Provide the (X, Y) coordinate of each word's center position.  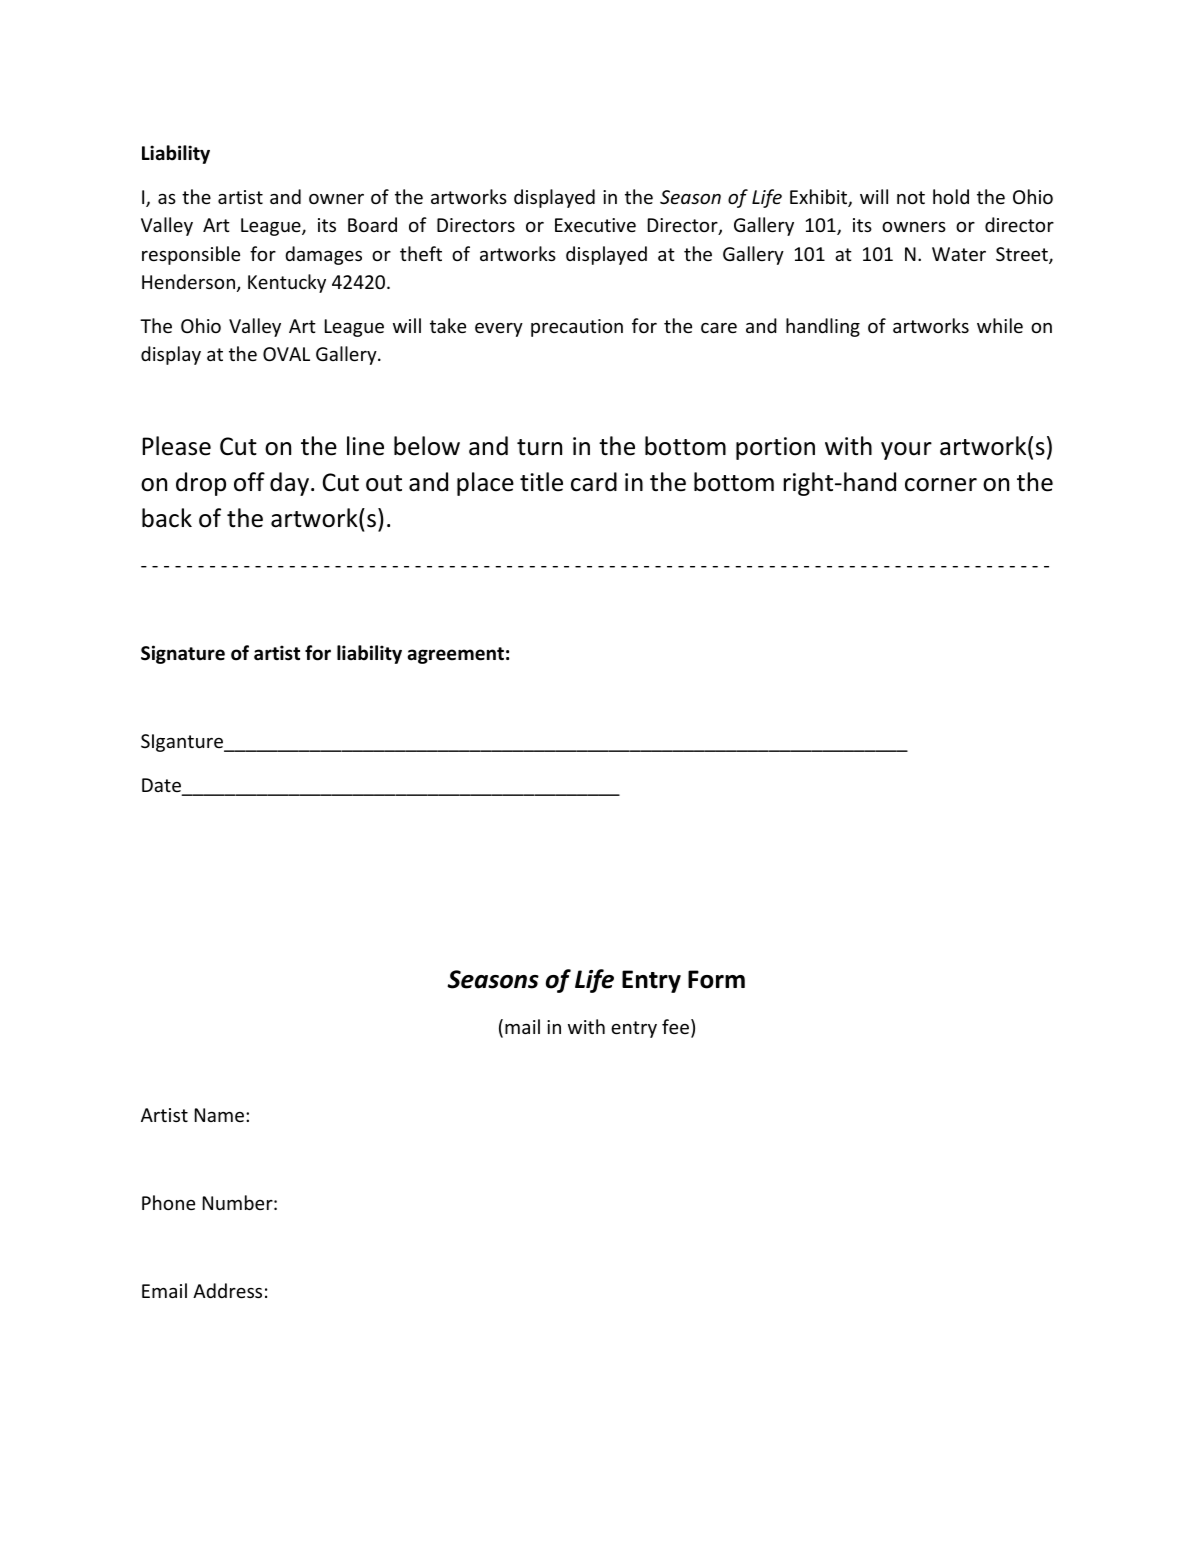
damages (323, 255)
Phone (168, 1202)
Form (716, 979)
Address (227, 1290)
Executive (595, 225)
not (911, 197)
